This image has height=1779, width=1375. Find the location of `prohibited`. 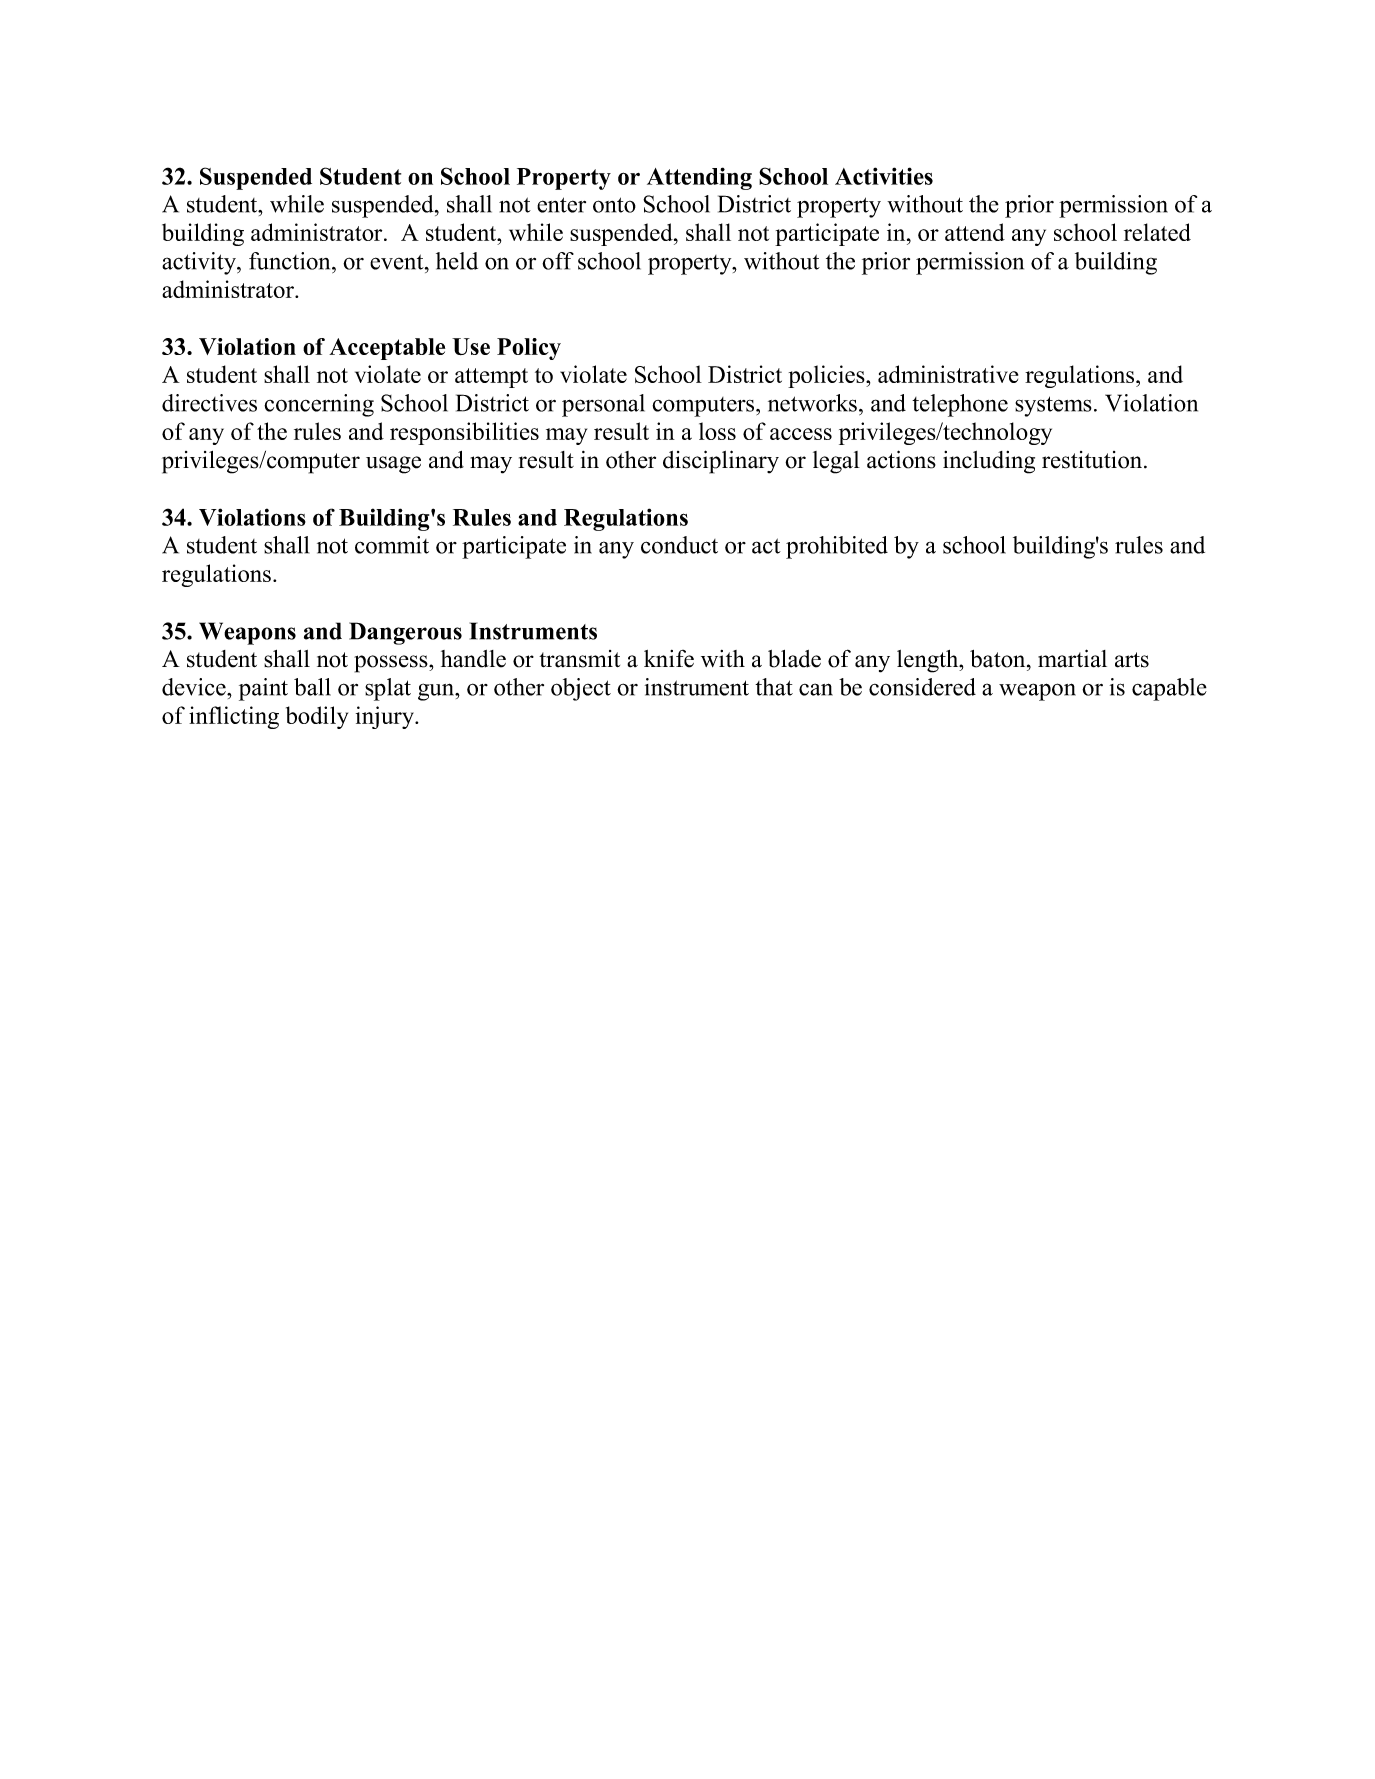

prohibited is located at coordinates (837, 547).
